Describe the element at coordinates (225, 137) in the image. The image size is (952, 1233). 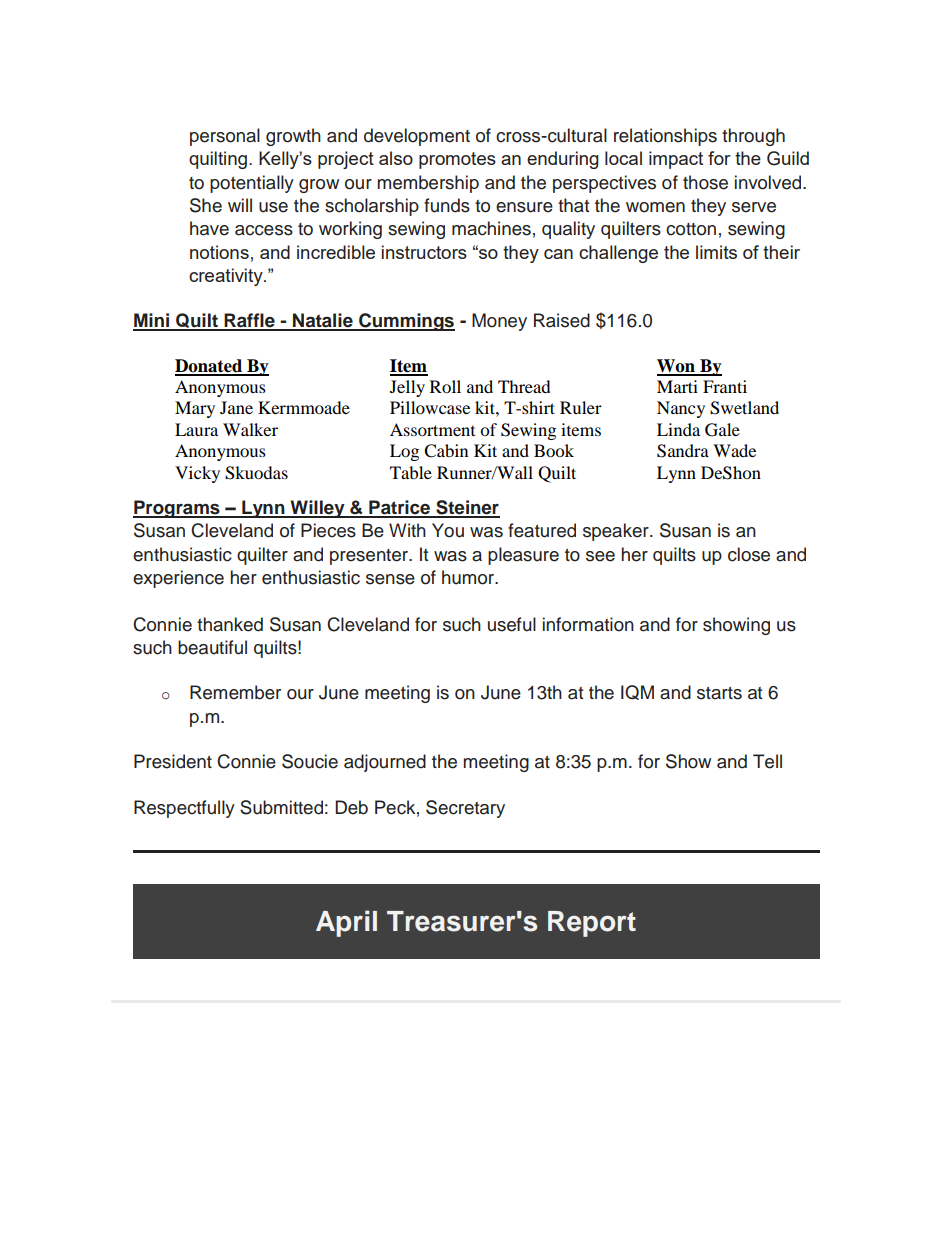
I see `personal` at that location.
